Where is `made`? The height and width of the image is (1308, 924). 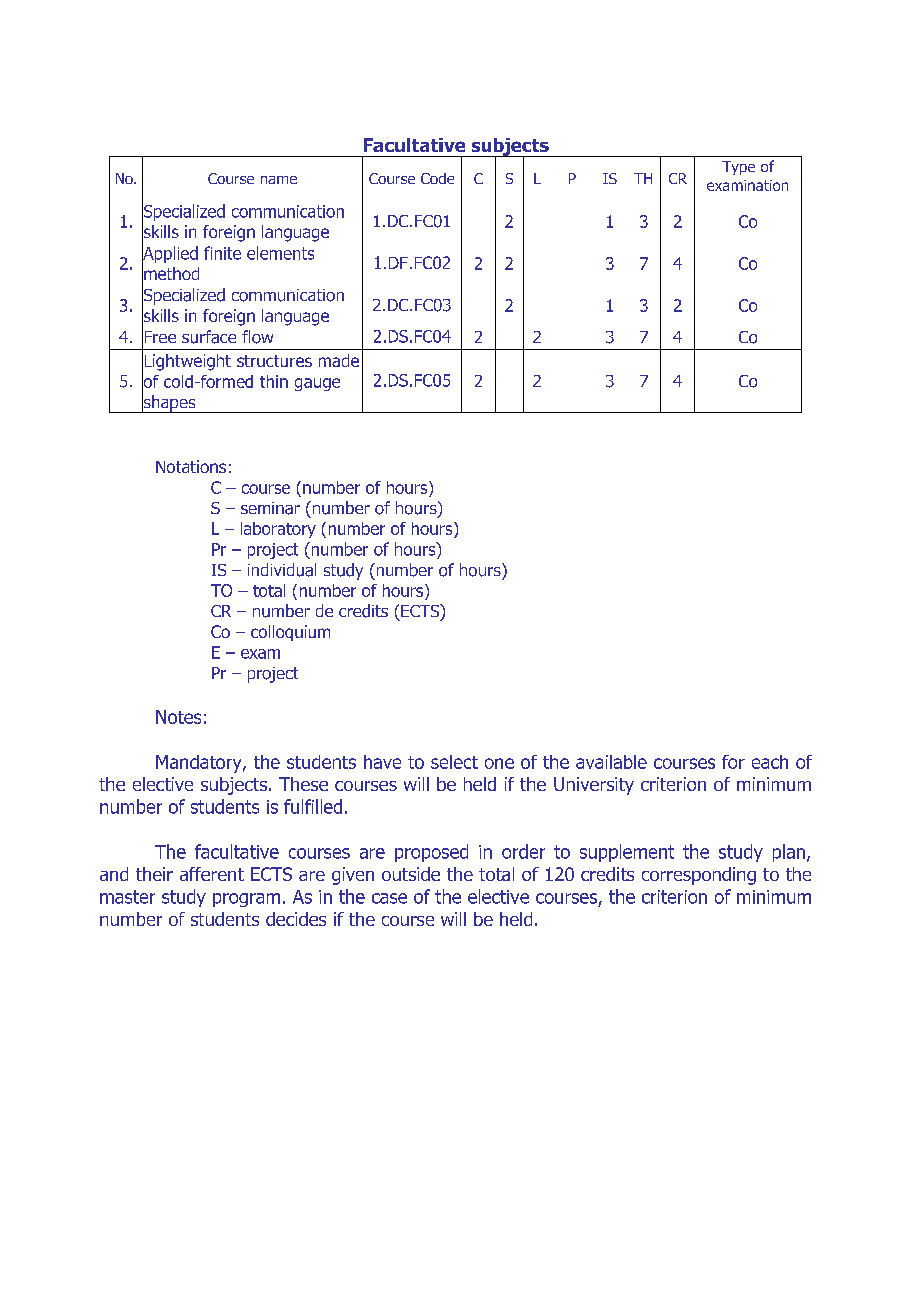 made is located at coordinates (339, 360).
